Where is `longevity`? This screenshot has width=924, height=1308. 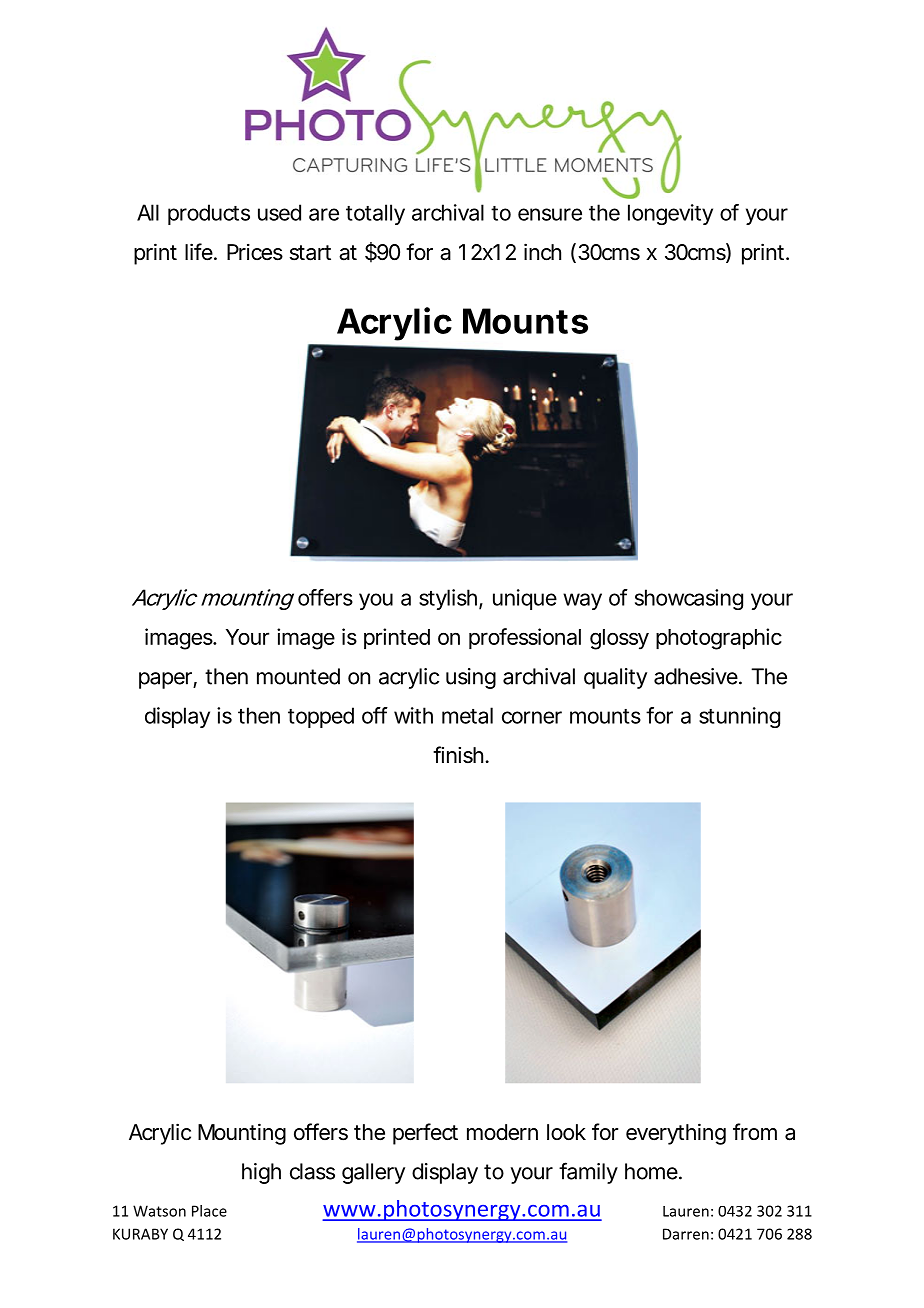
longevity is located at coordinates (670, 214).
